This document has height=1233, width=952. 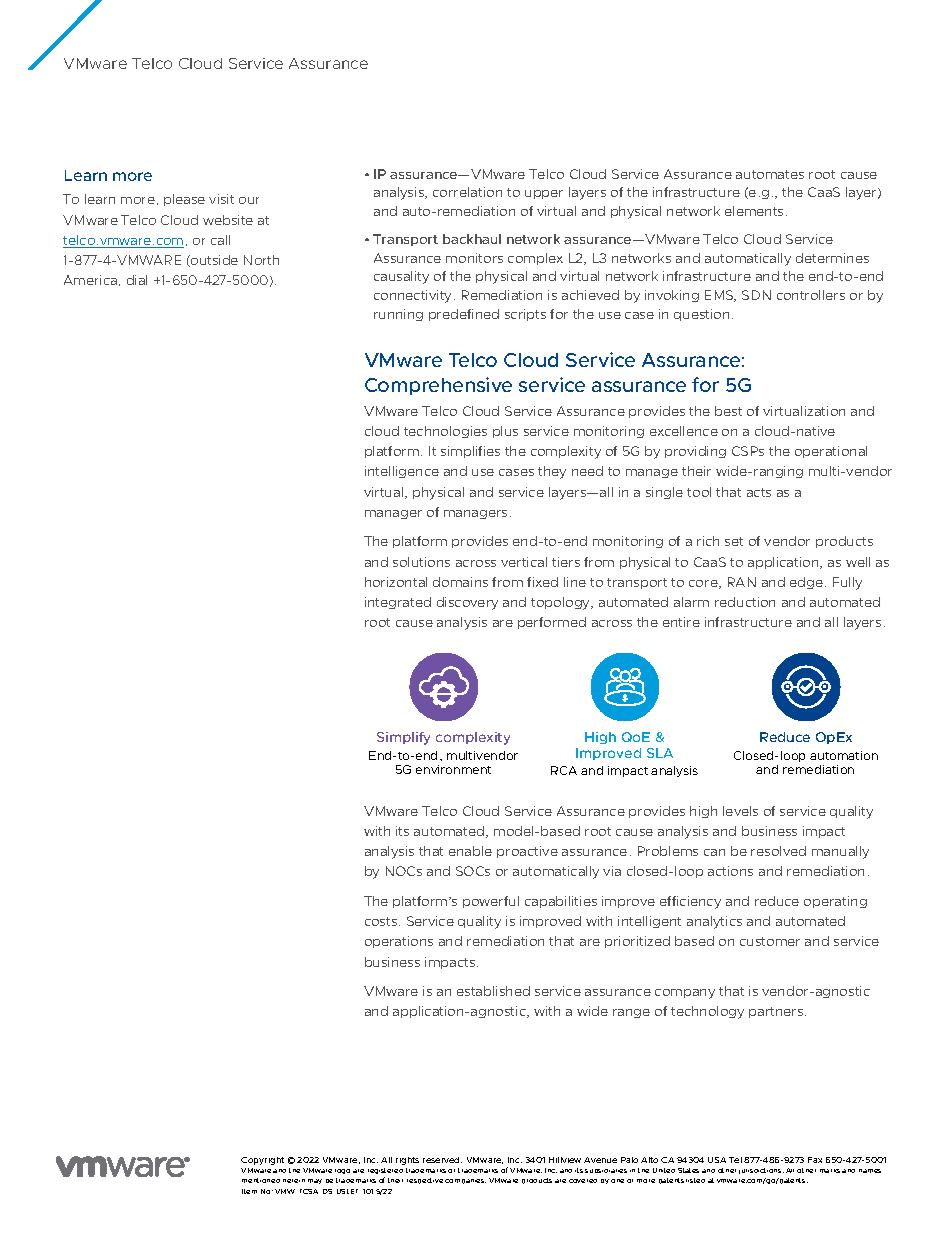 I want to click on companies, so click(x=465, y=1181).
